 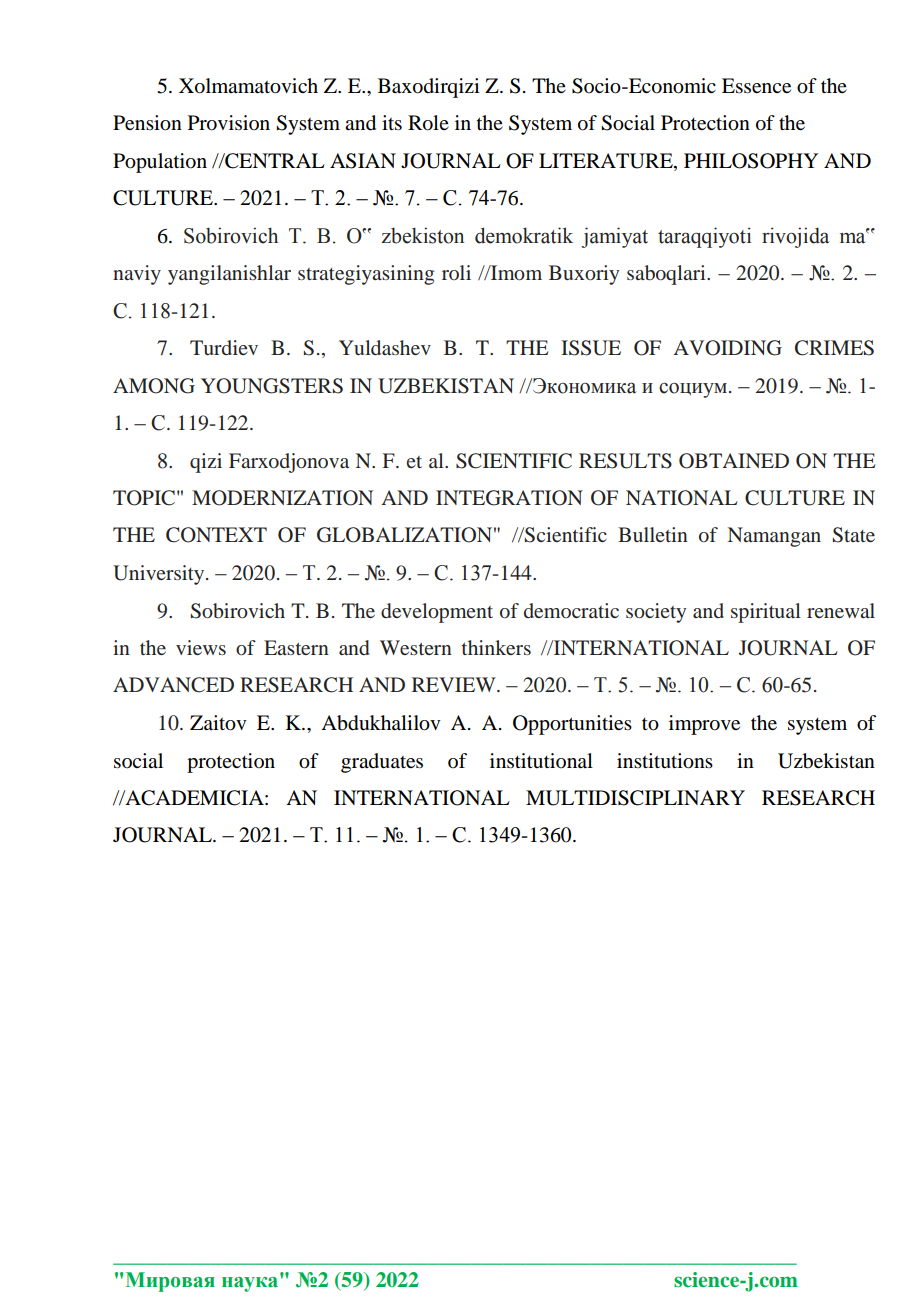 I want to click on Role, so click(x=428, y=123).
